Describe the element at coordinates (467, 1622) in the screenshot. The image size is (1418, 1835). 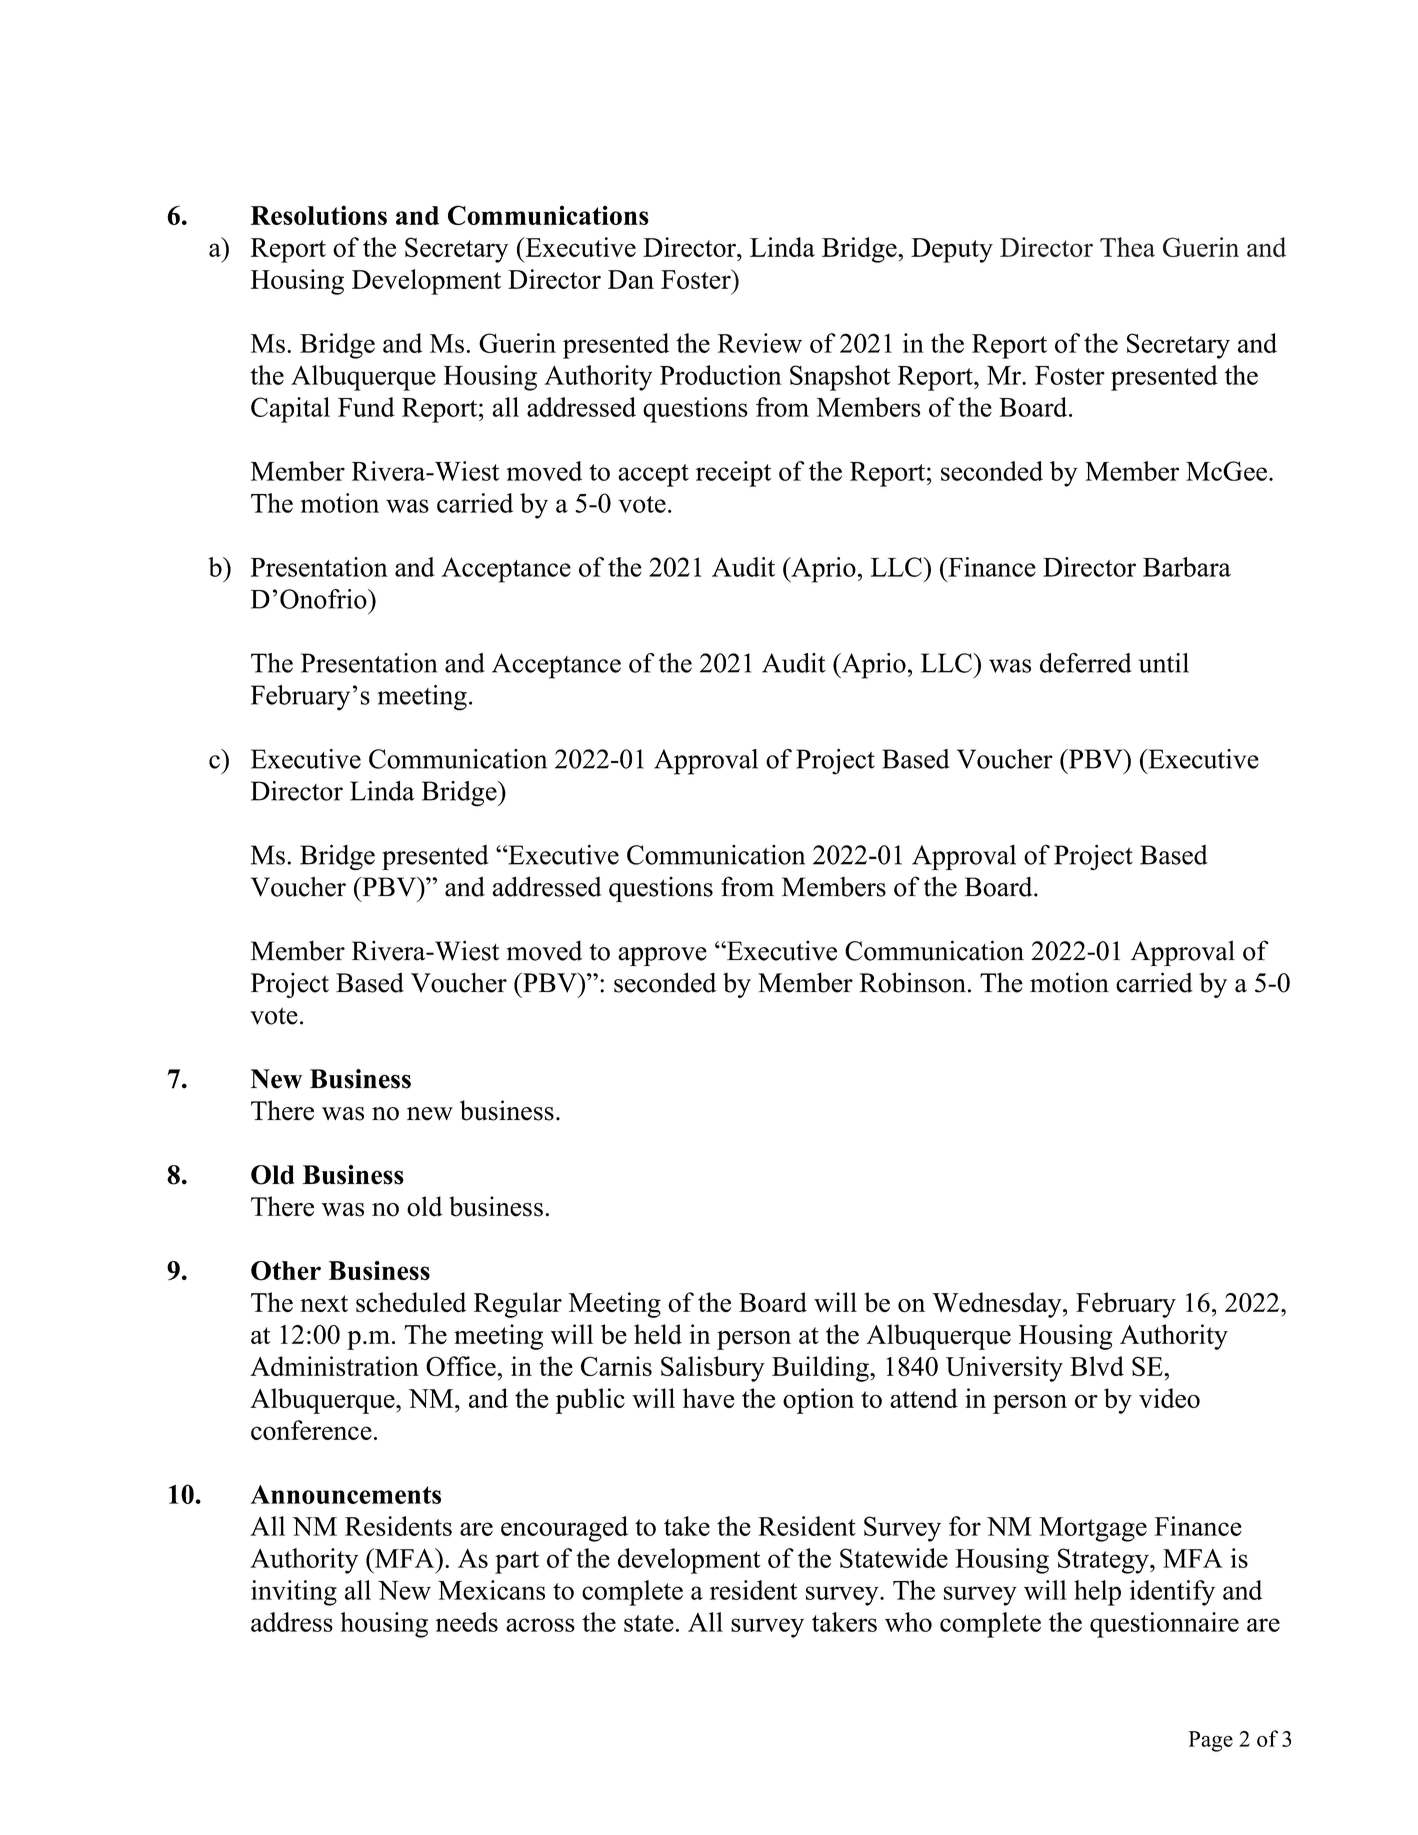
I see `needs` at that location.
